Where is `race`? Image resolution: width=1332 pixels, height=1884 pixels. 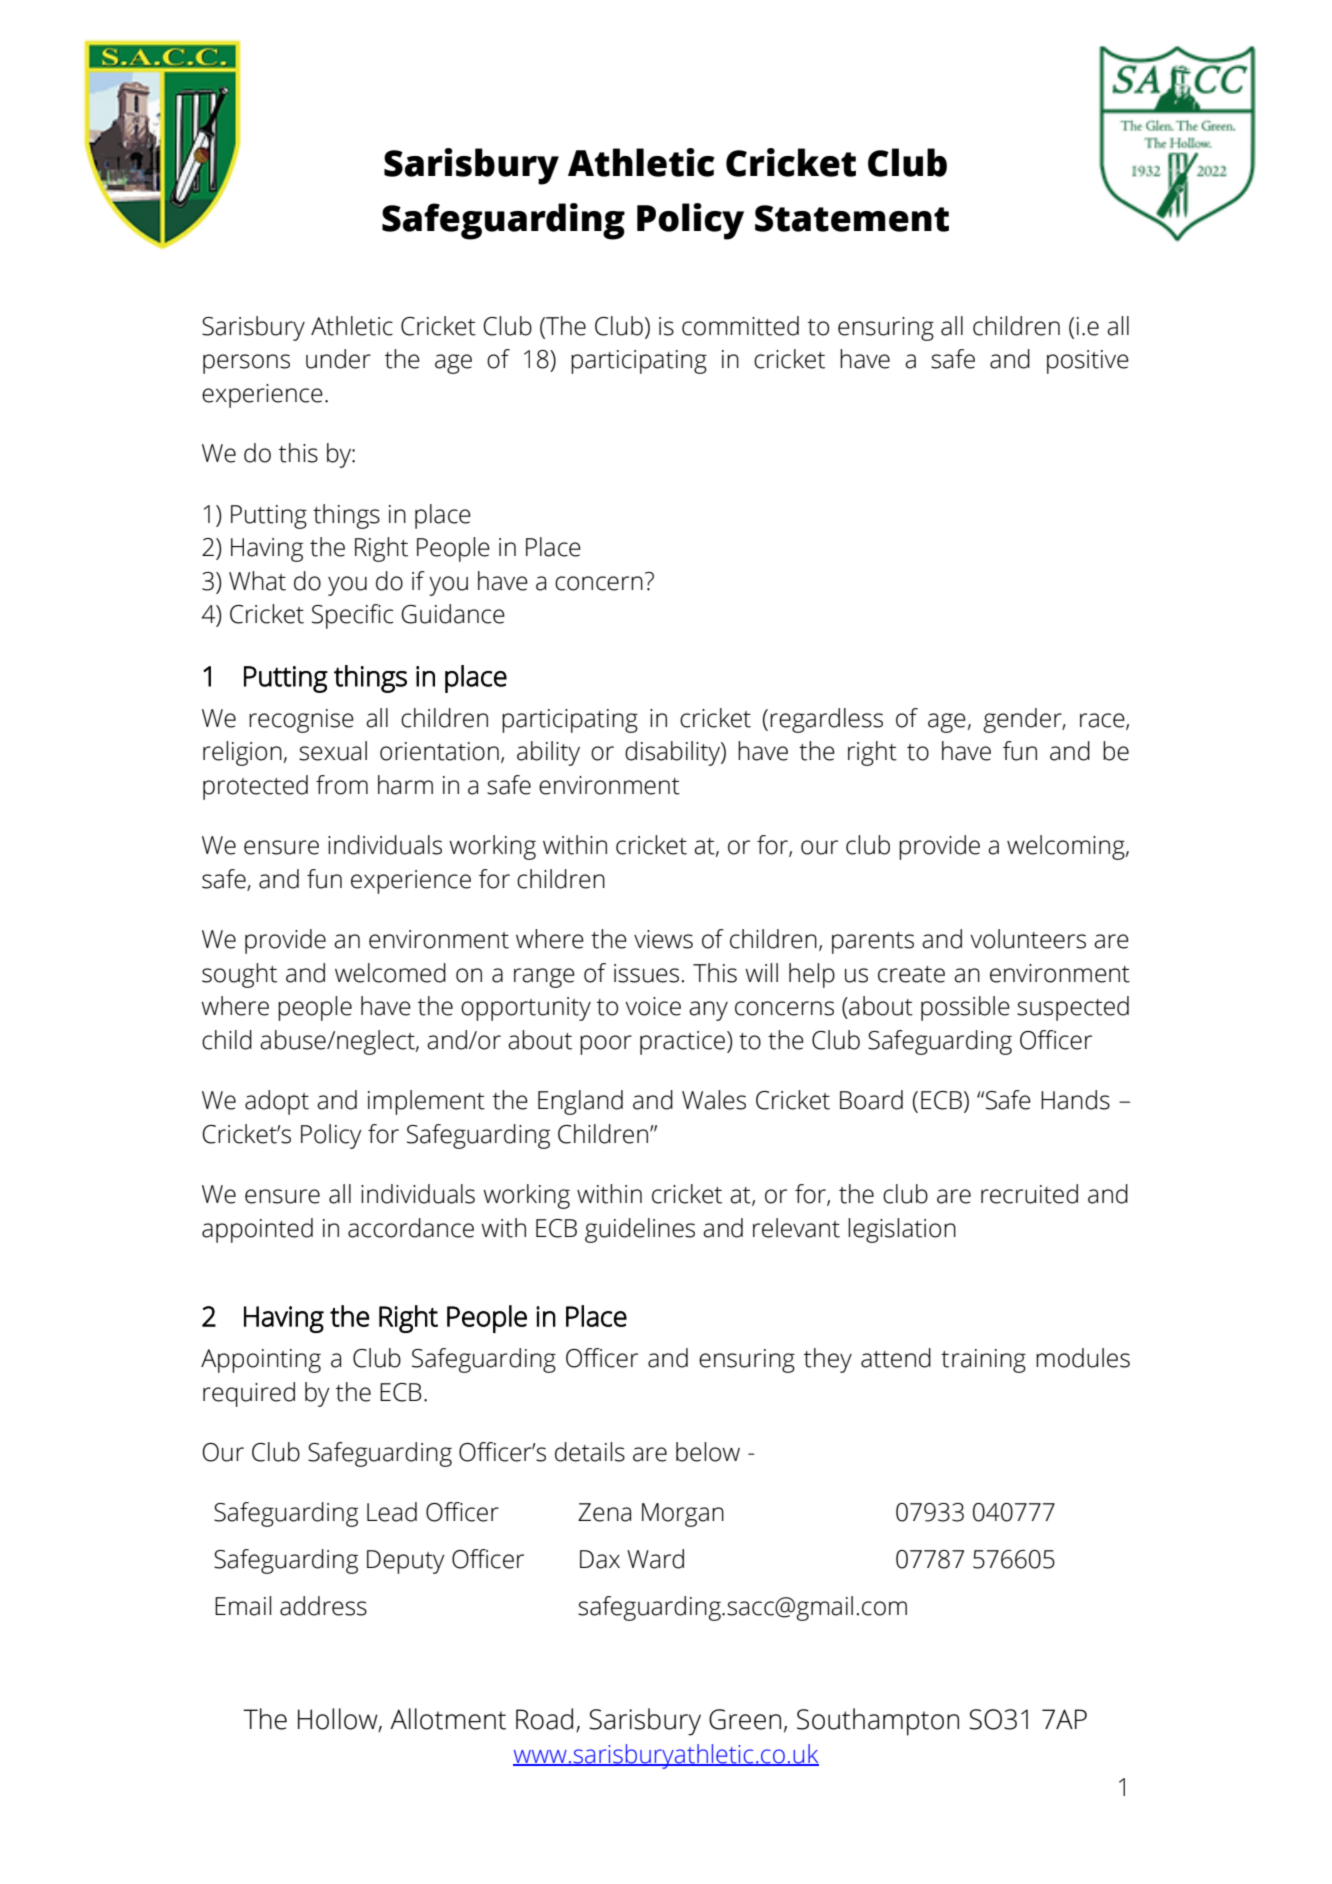 race is located at coordinates (1103, 721).
